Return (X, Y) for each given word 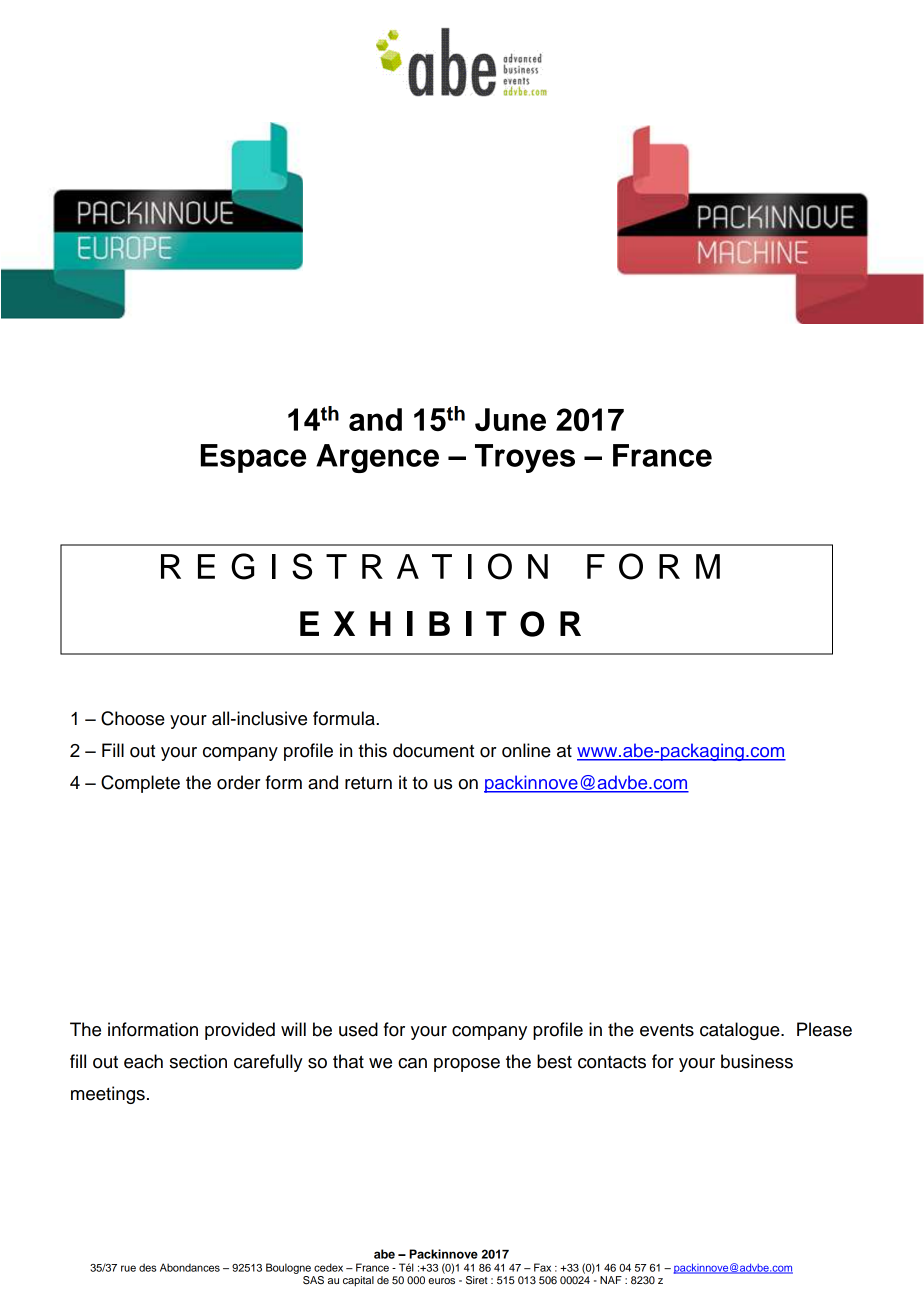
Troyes (525, 458)
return (368, 783)
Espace (254, 458)
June (510, 419)
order (239, 782)
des (147, 1267)
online (526, 750)
